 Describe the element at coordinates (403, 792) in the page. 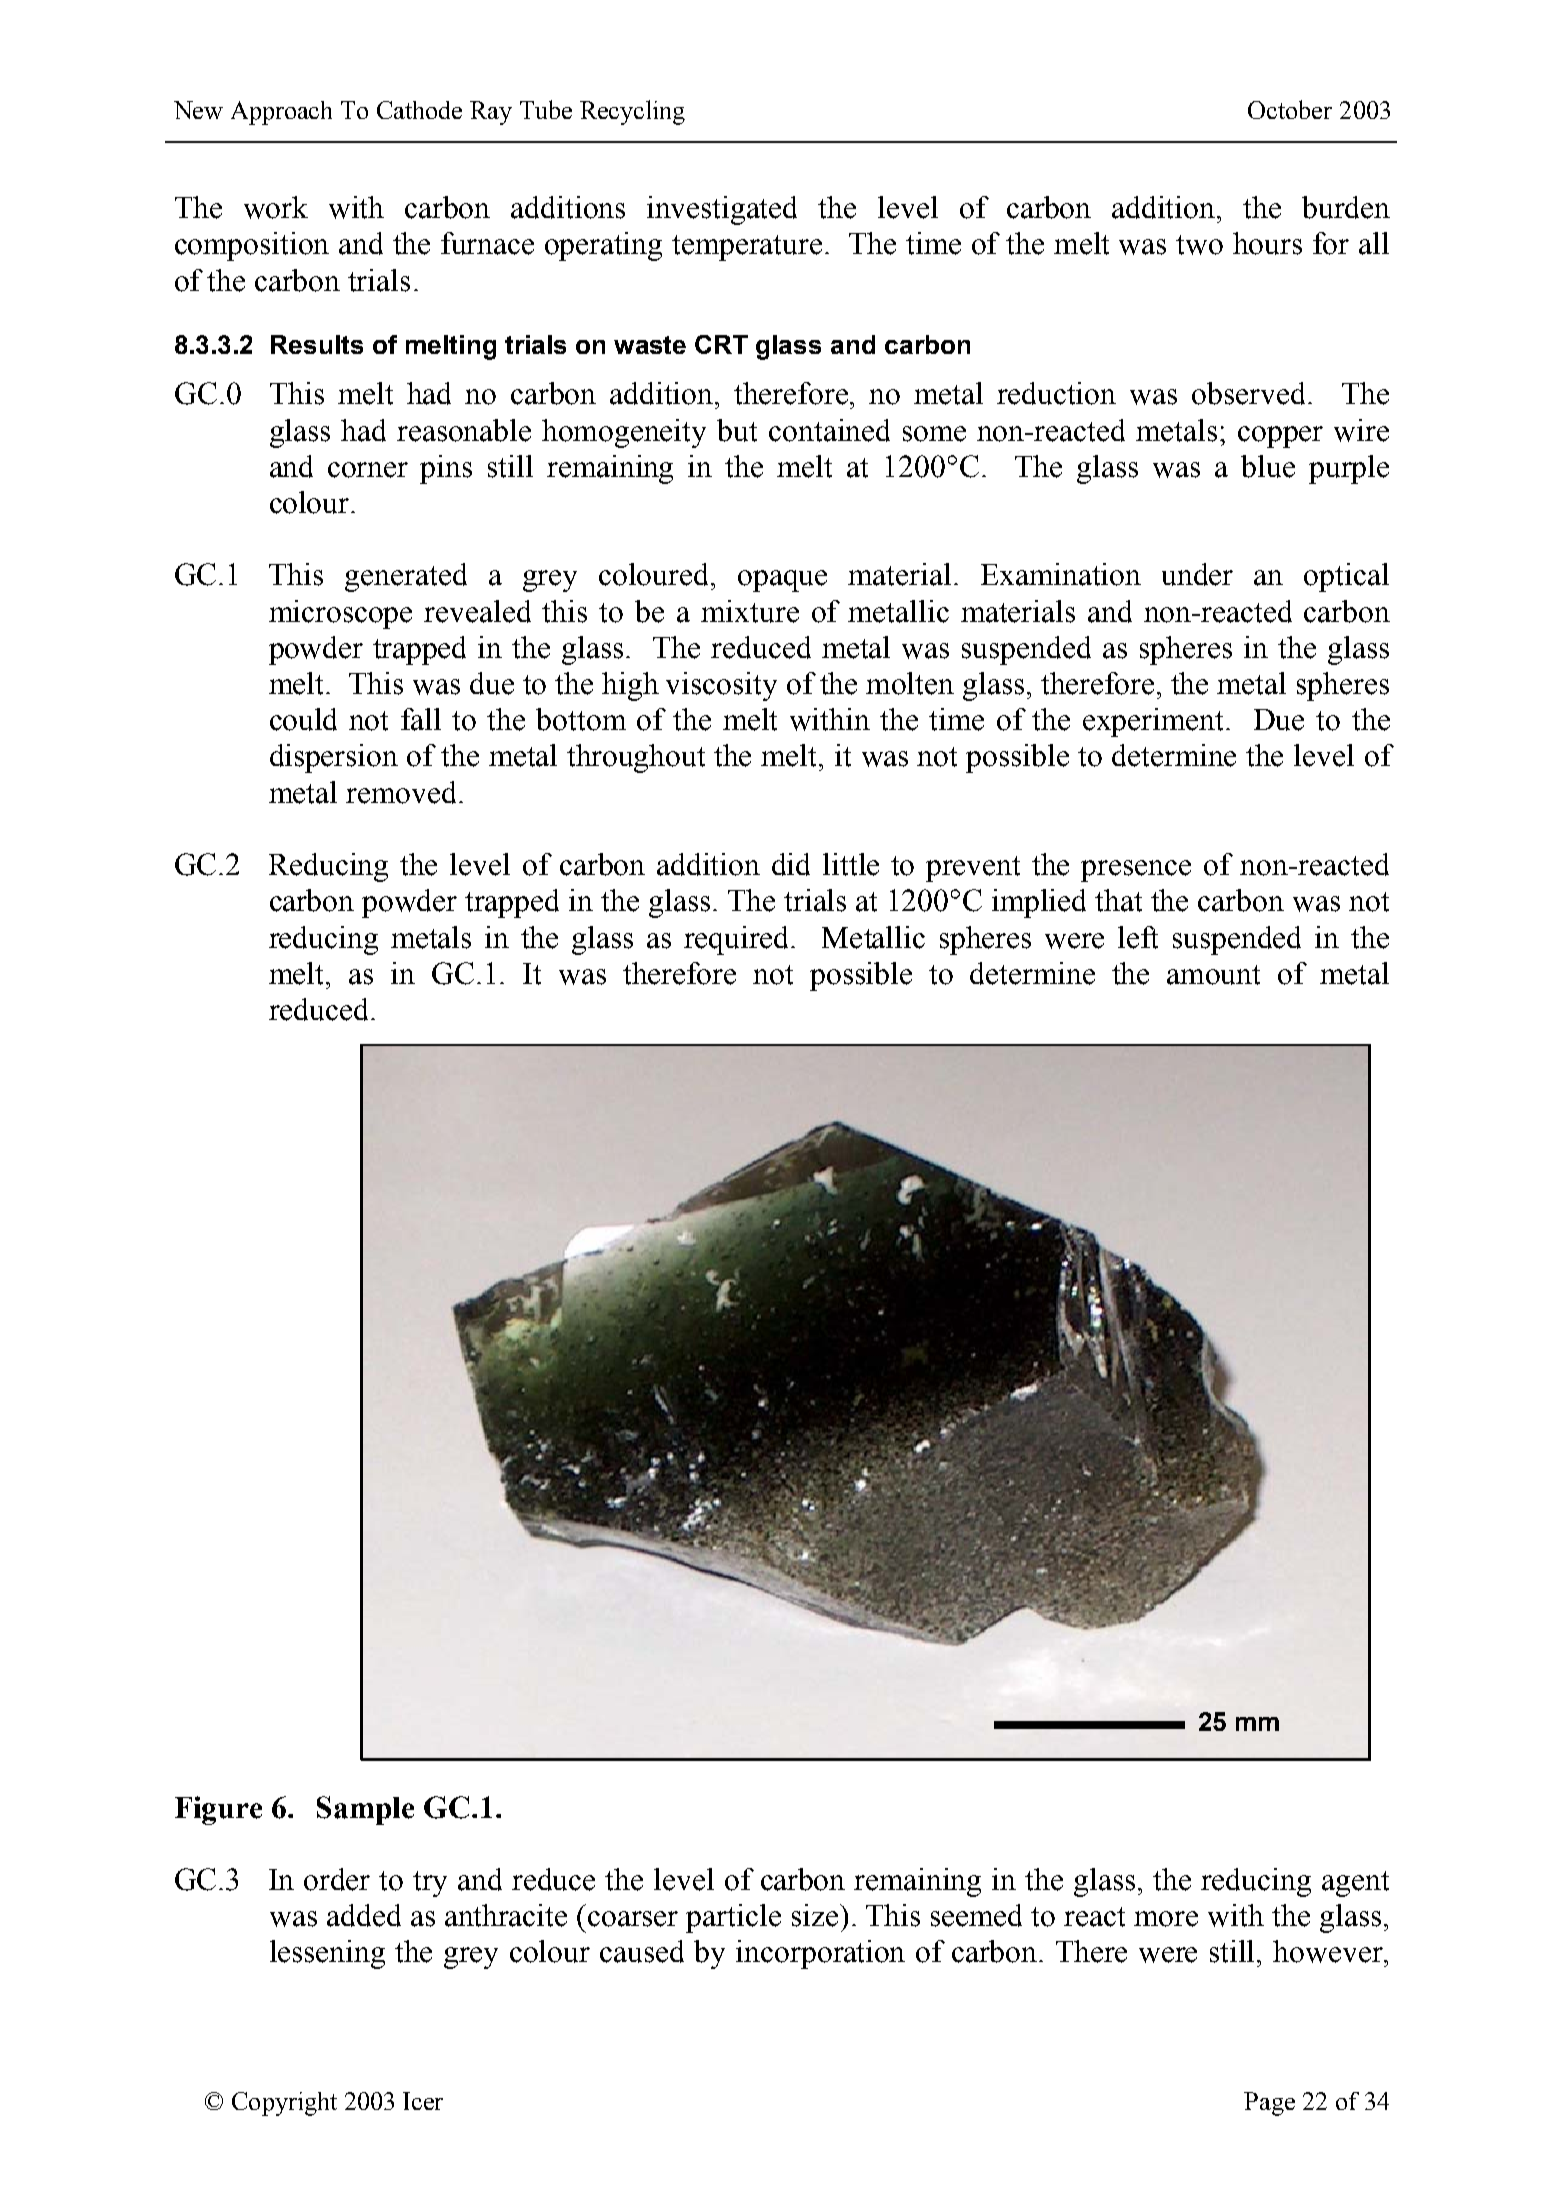

I see `removed` at that location.
